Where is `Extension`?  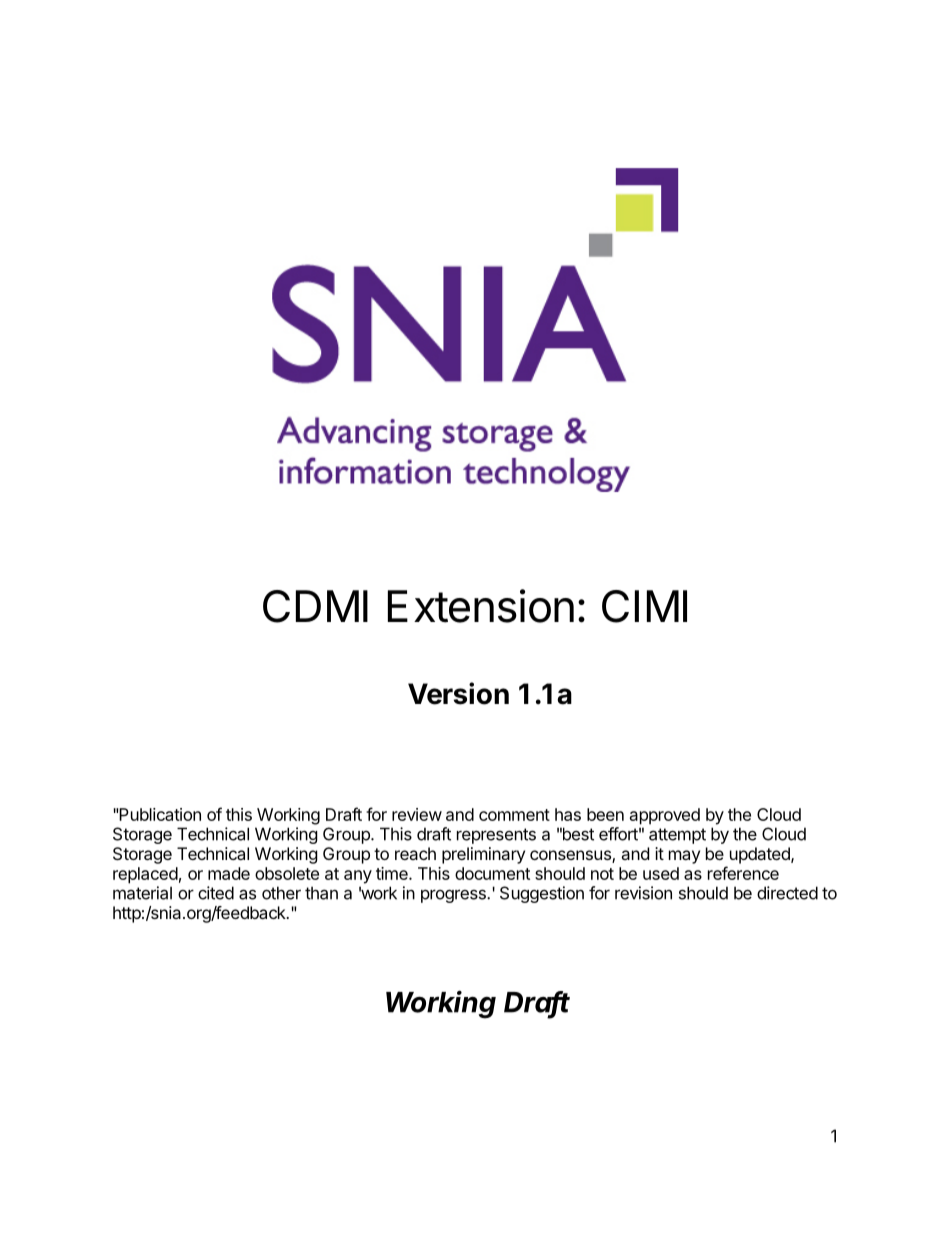
Extension is located at coordinates (481, 606).
